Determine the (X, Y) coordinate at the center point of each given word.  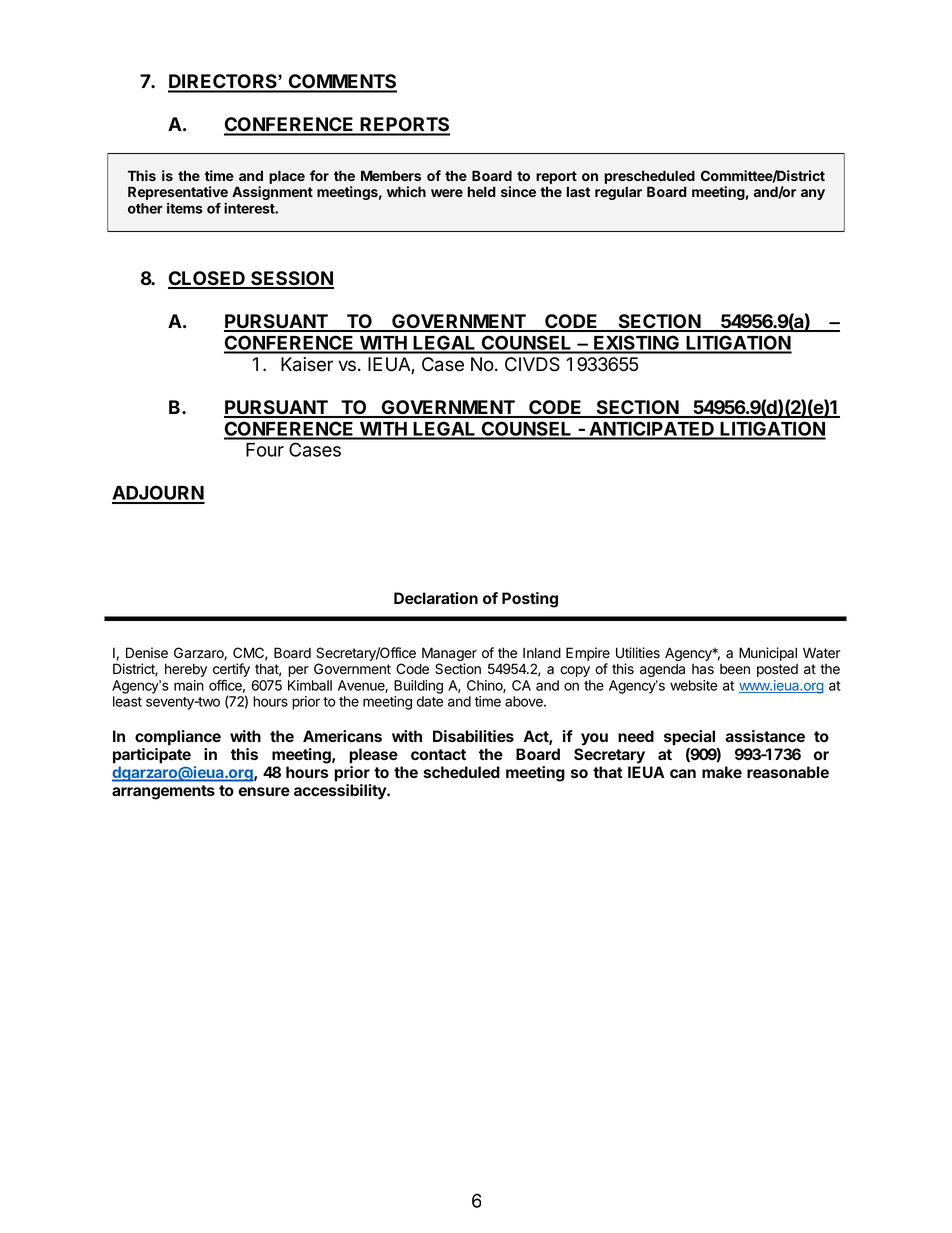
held (482, 191)
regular (618, 193)
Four (265, 450)
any (813, 194)
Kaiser (307, 364)
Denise (147, 653)
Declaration (436, 598)
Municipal (768, 654)
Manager (448, 655)
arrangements (163, 792)
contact (438, 754)
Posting (530, 600)
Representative (178, 193)
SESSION (291, 279)
